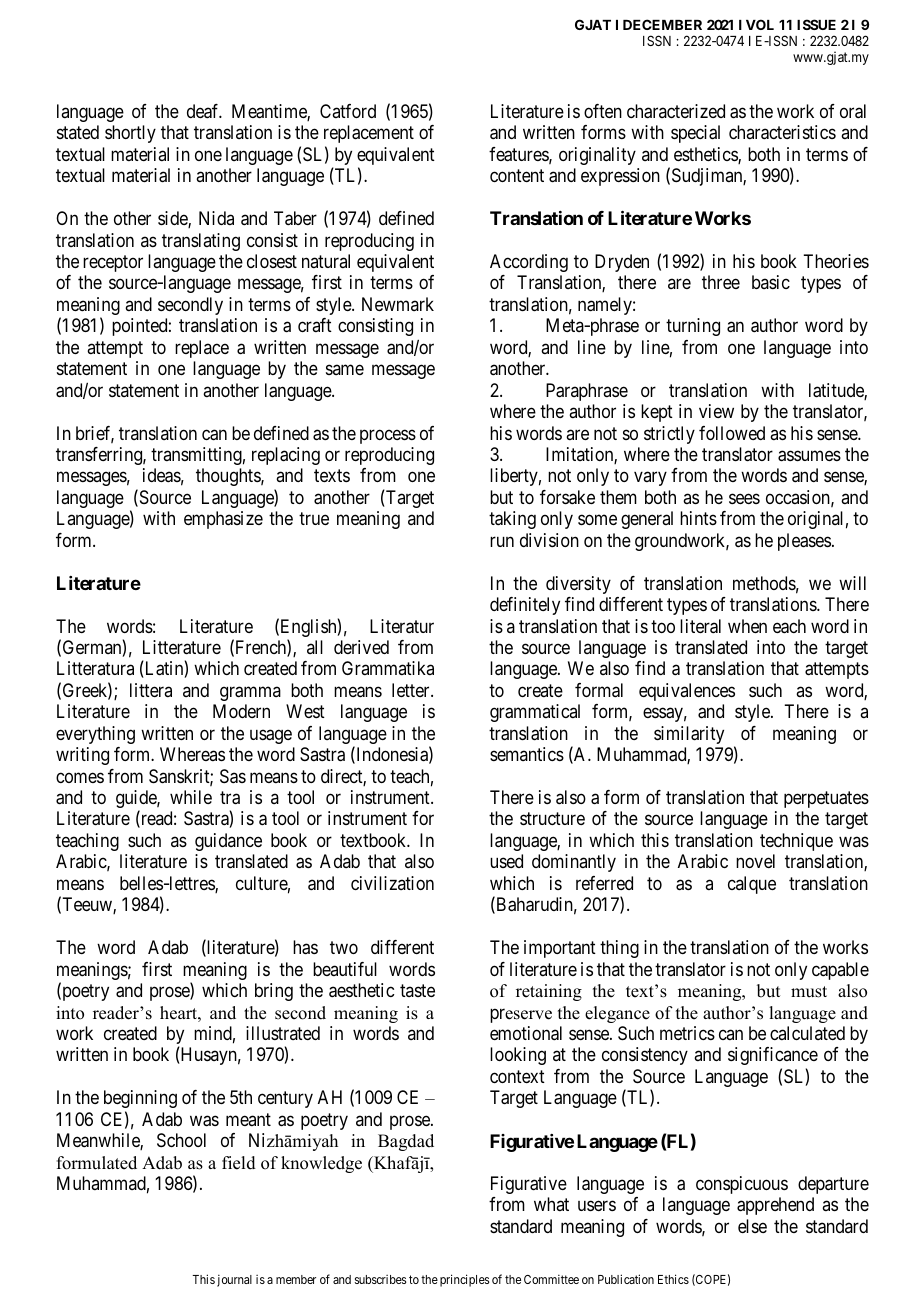 The image size is (924, 1308). I want to click on journal, so click(234, 1280).
